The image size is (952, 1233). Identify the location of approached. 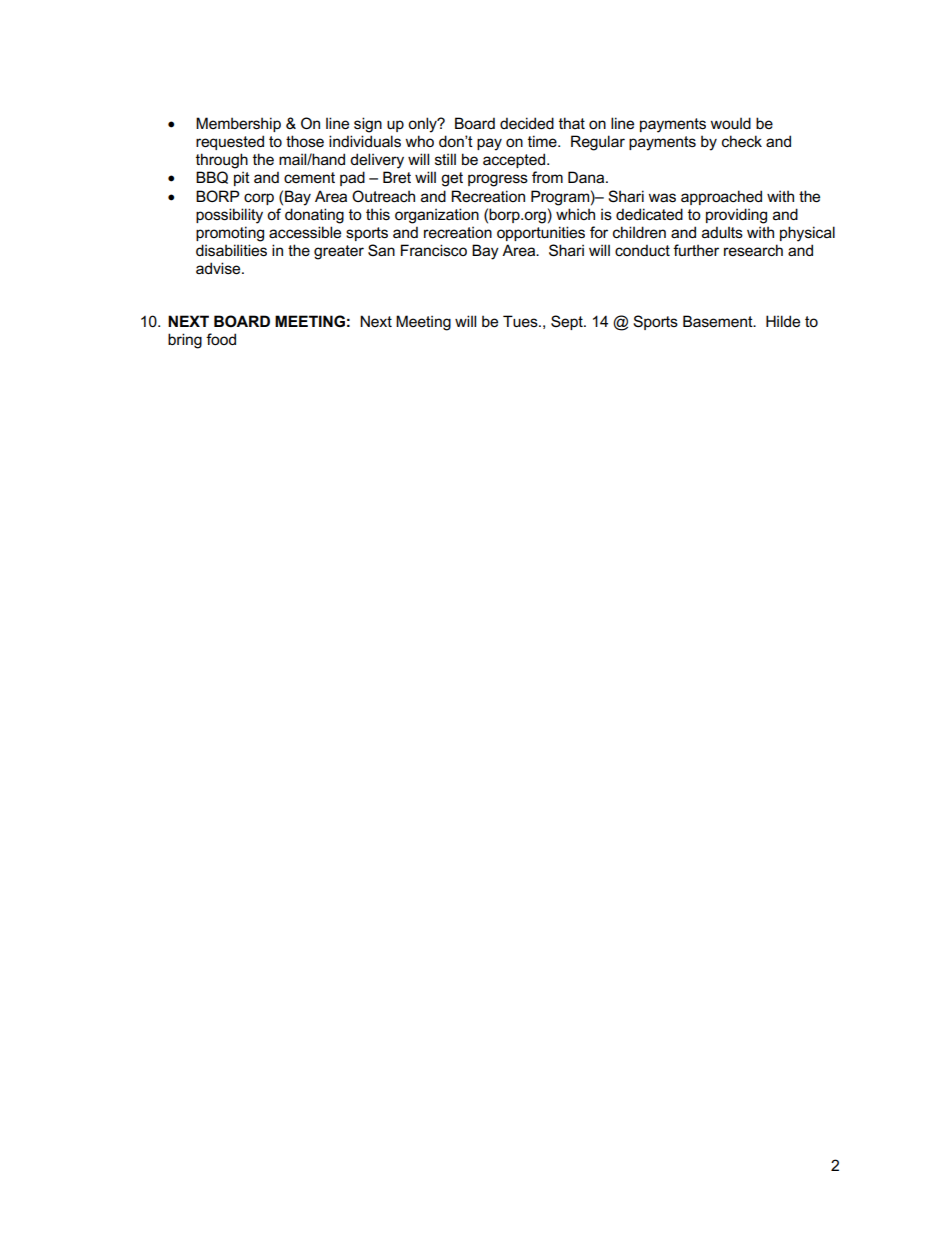
(721, 197).
